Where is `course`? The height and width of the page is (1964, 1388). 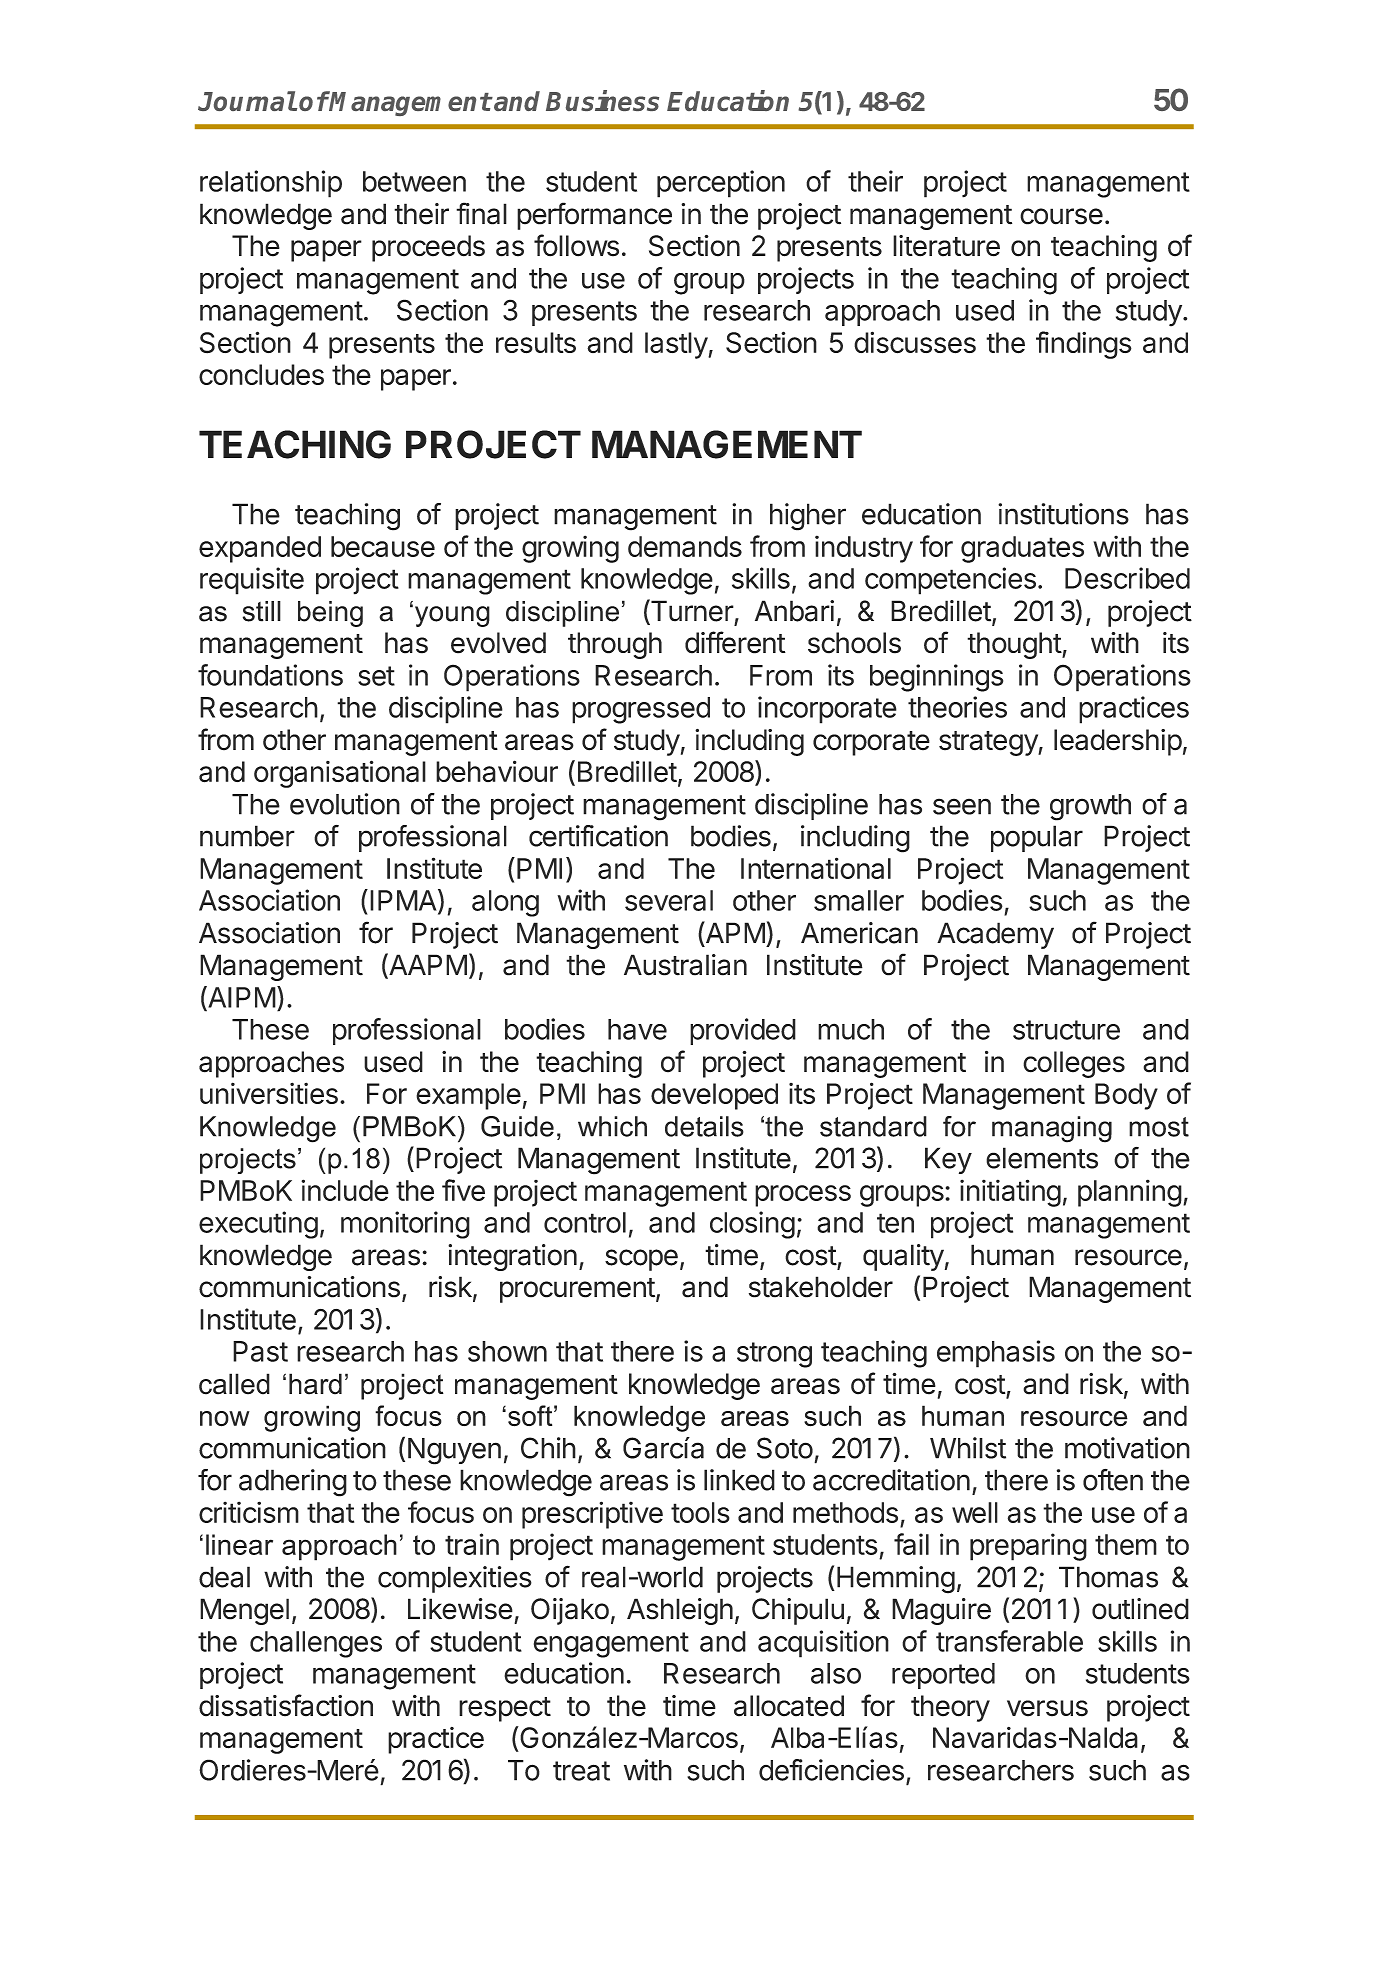 course is located at coordinates (1061, 216).
